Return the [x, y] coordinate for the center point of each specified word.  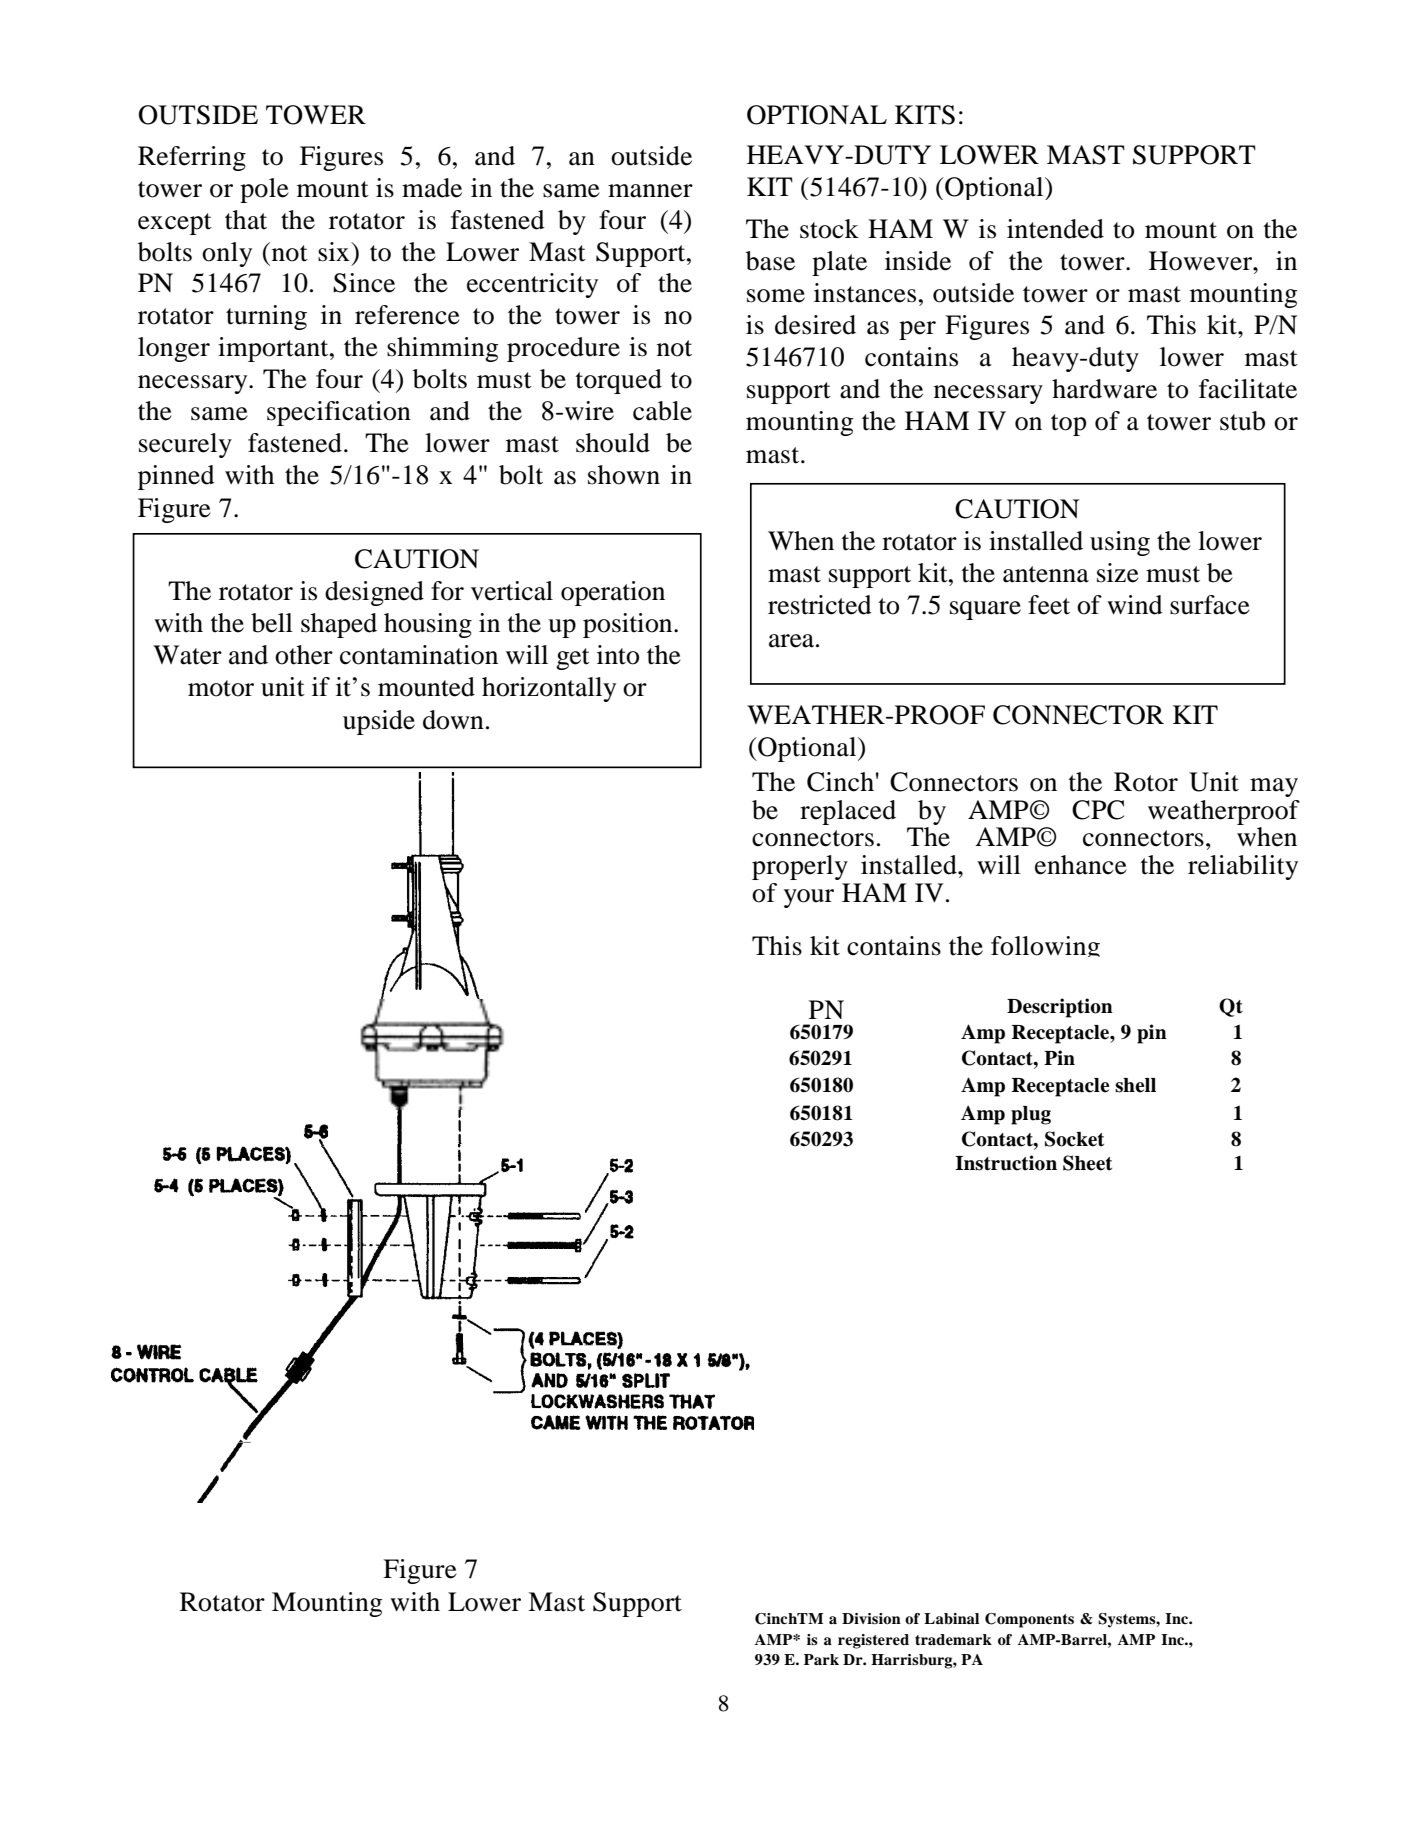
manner [650, 191]
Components [1029, 1620]
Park [821, 1659]
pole [264, 190]
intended [1055, 229]
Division [871, 1618]
